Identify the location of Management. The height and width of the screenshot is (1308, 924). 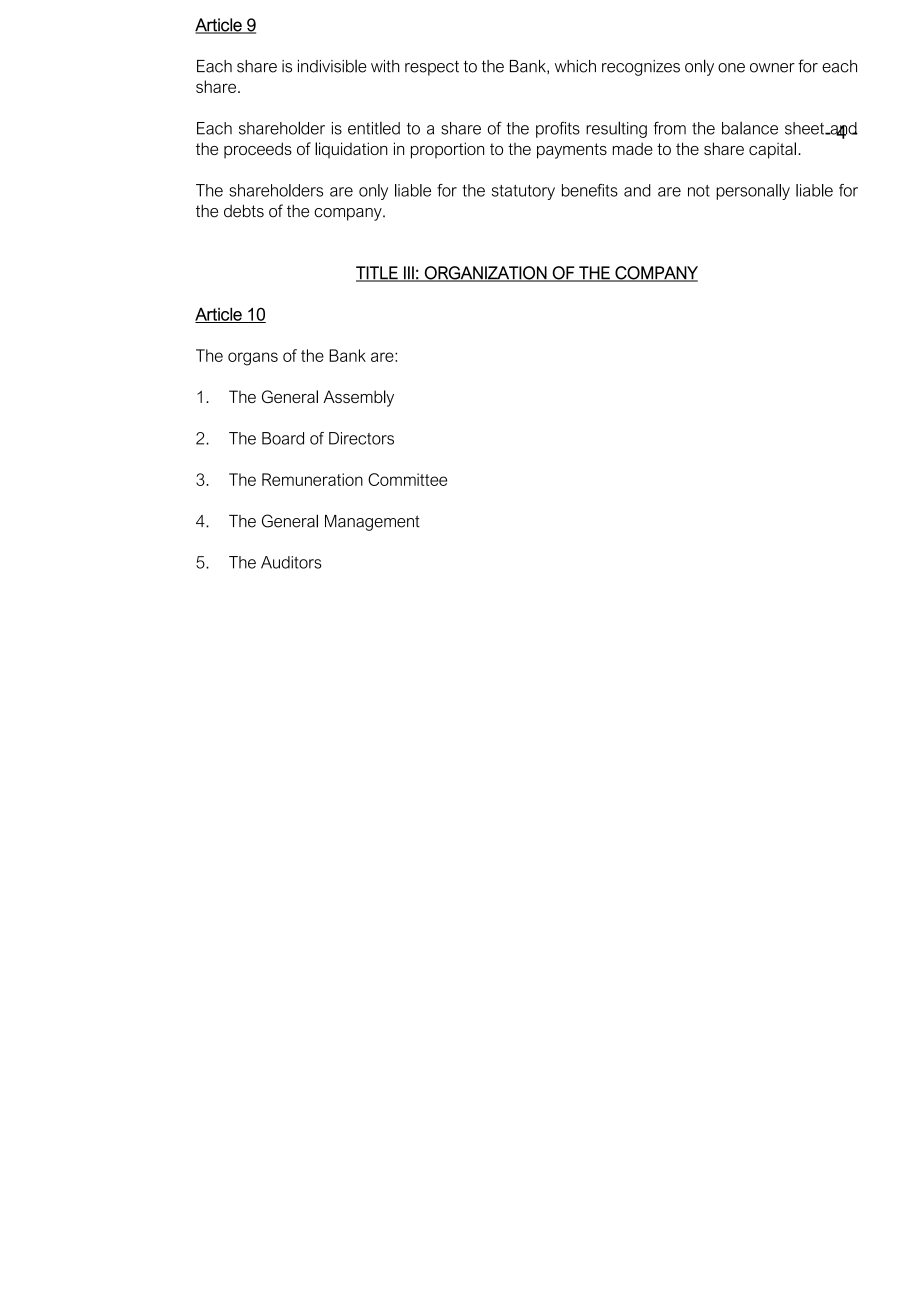
(372, 523).
